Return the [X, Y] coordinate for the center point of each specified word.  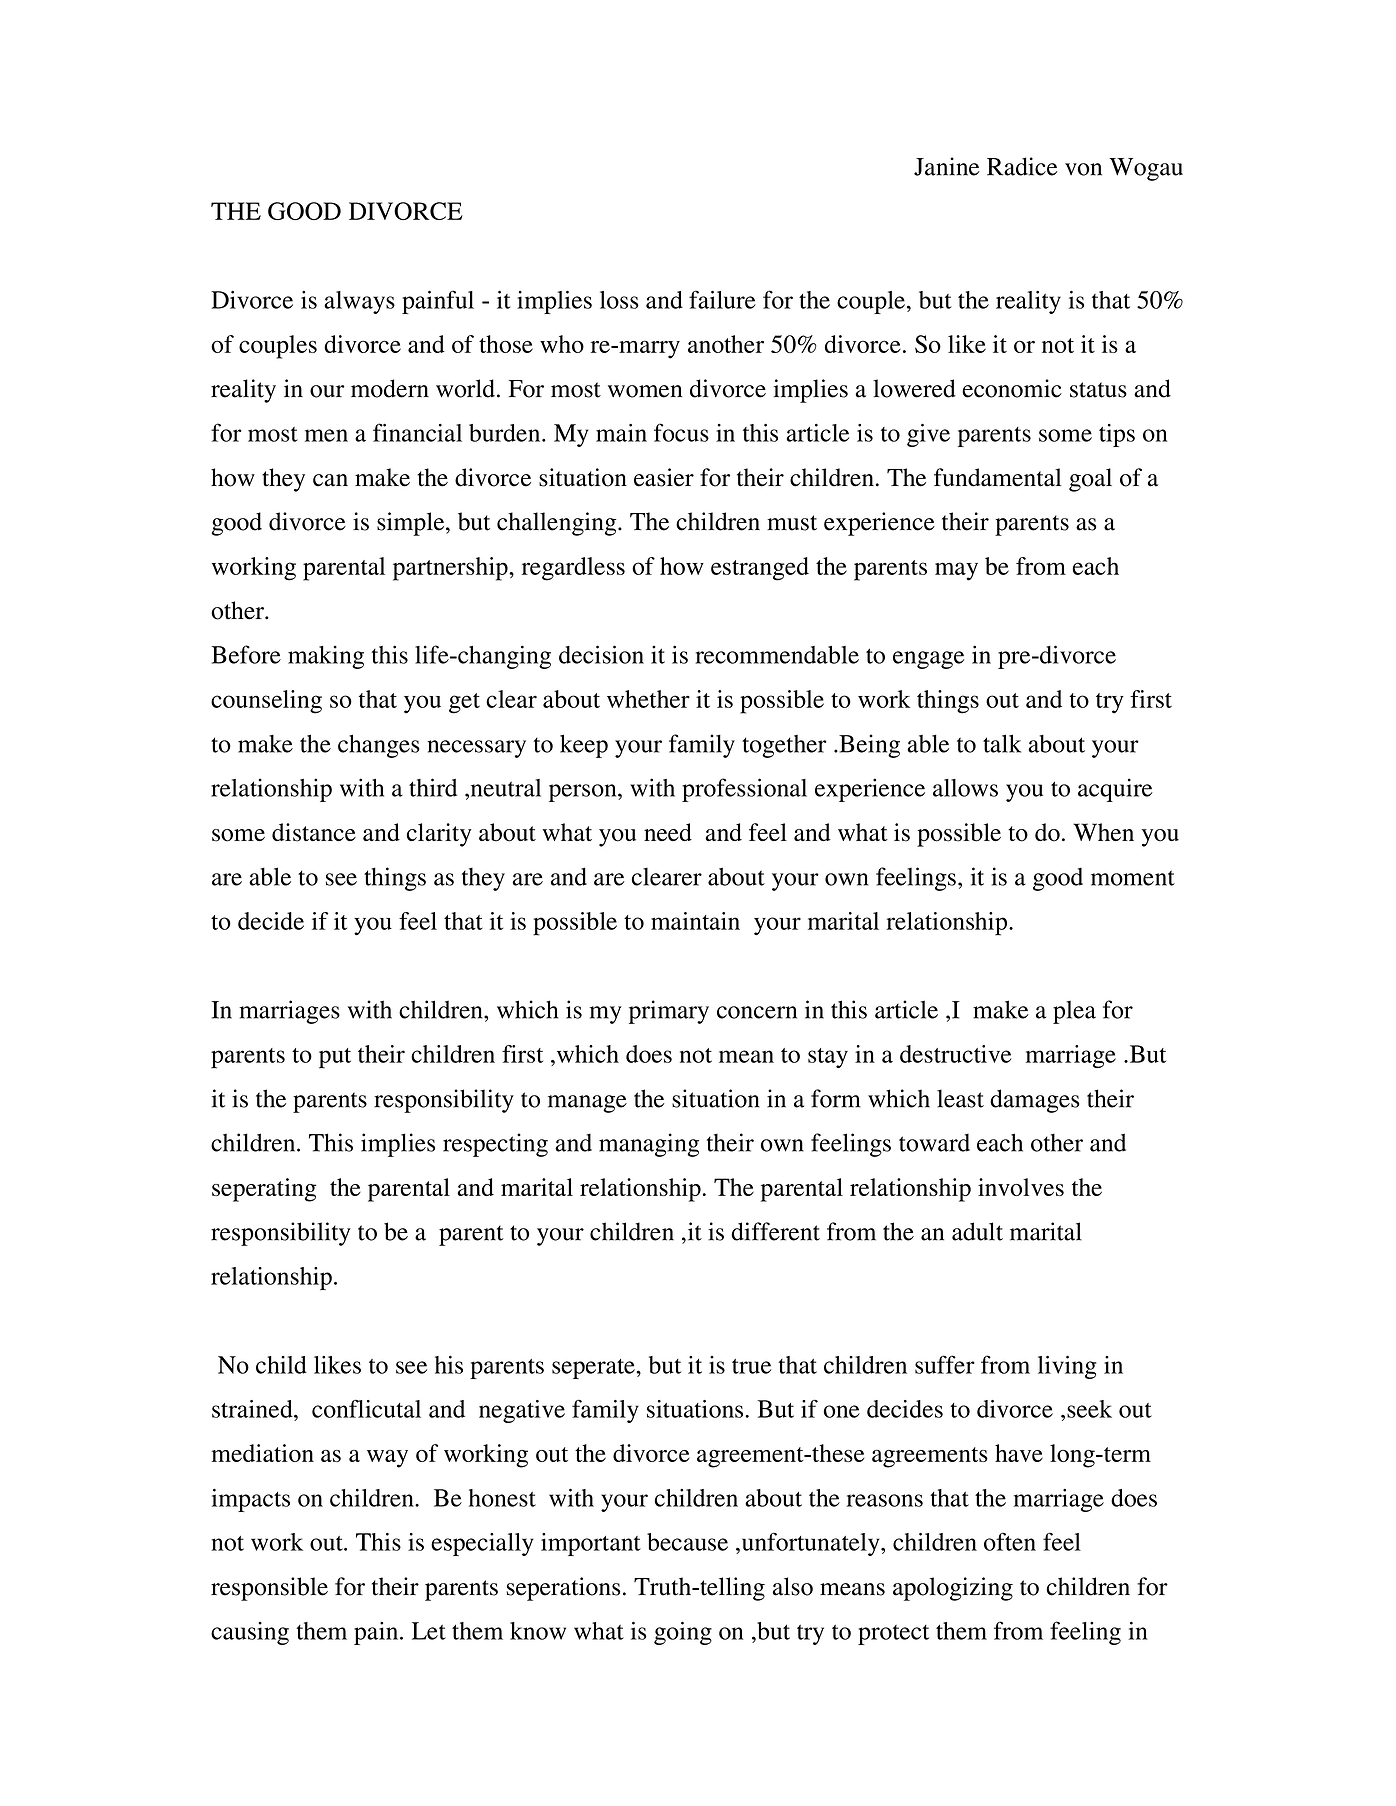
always [359, 302]
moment [1133, 878]
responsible [269, 1589]
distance [314, 832]
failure [722, 299]
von [1083, 169]
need [668, 832]
